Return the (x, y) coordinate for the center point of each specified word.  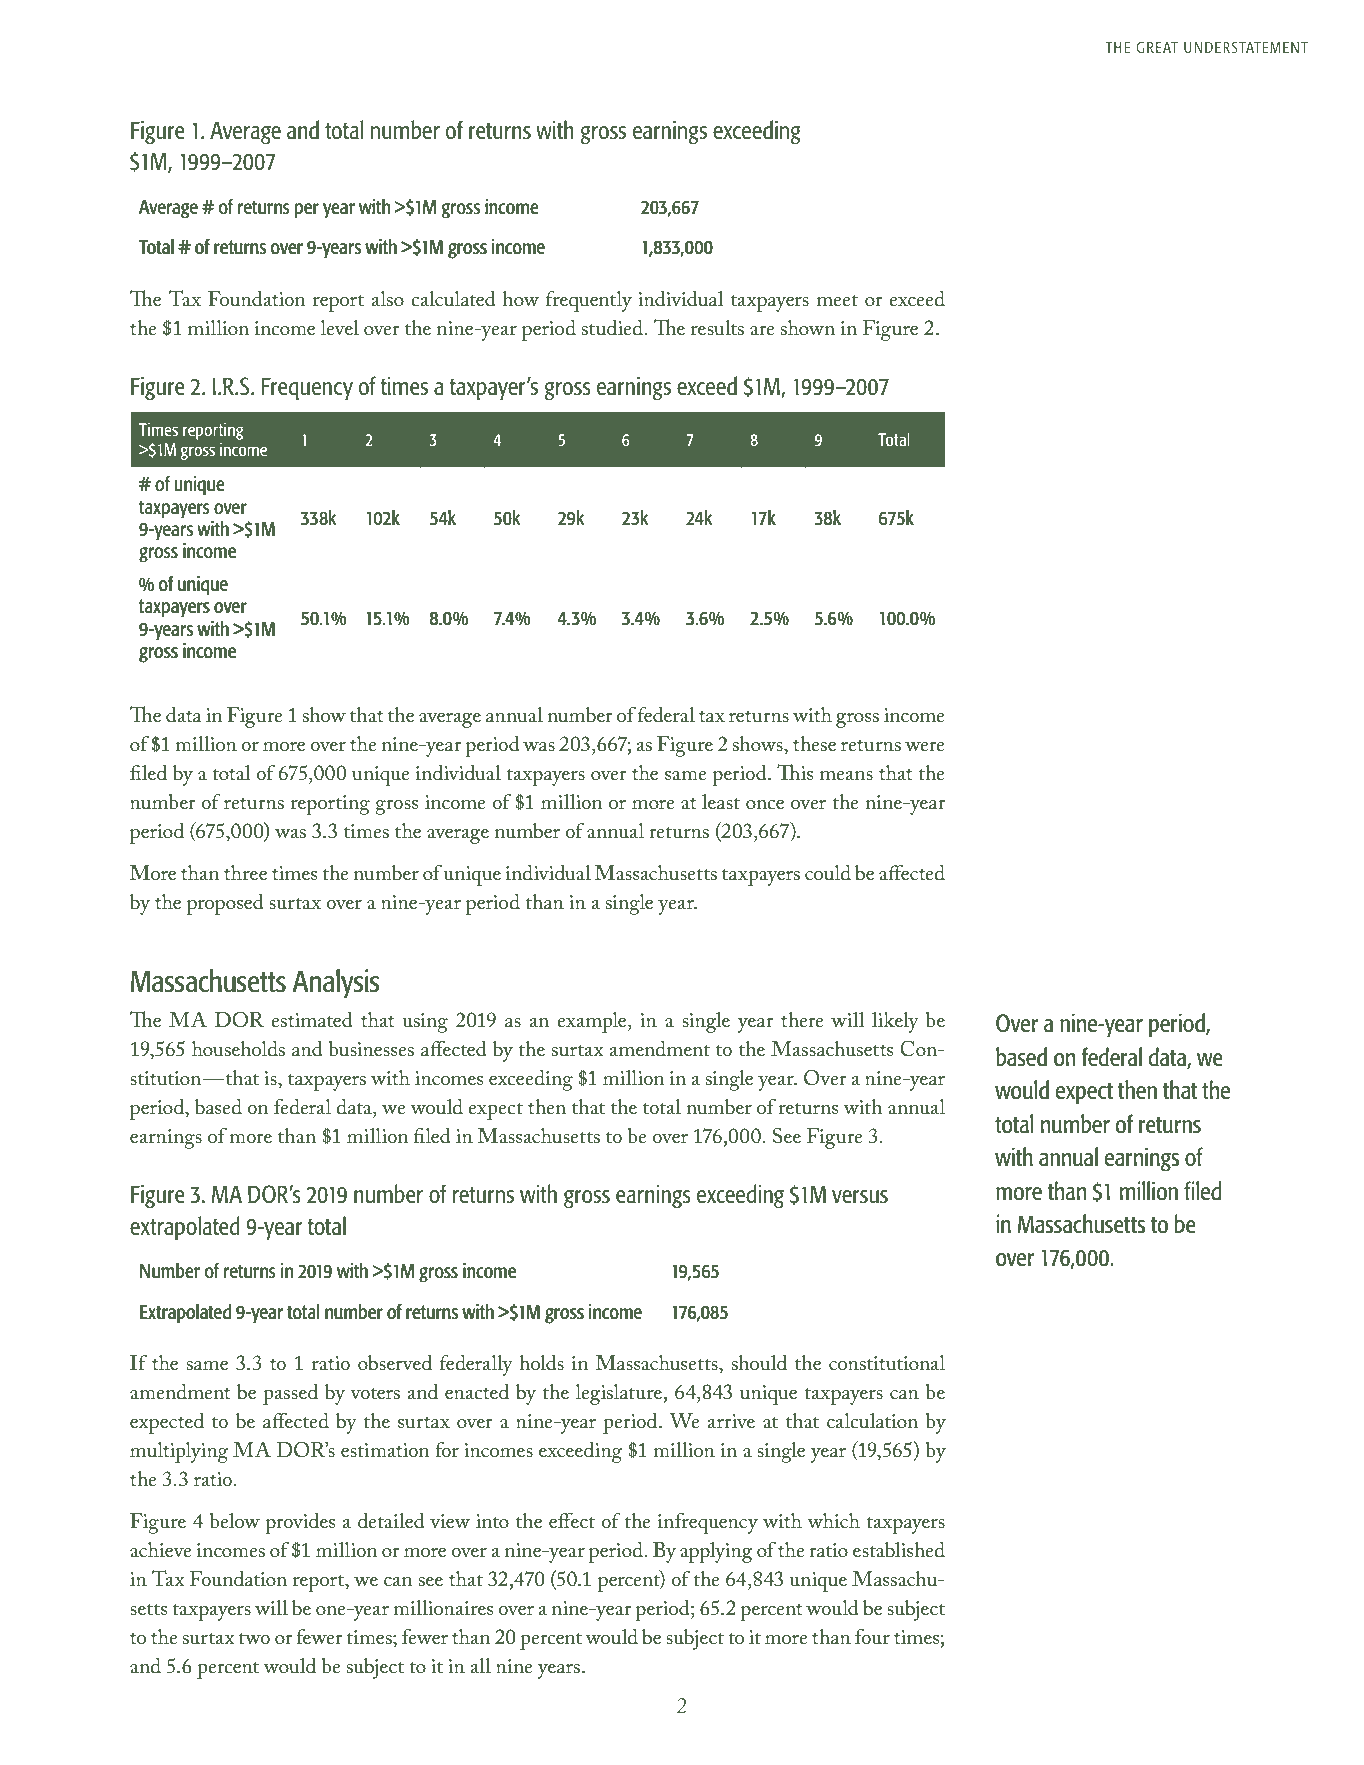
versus (860, 1196)
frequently (589, 301)
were (925, 746)
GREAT (1157, 47)
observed (395, 1363)
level (340, 327)
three (245, 872)
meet (837, 300)
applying (716, 1552)
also (388, 299)
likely (895, 1022)
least (721, 802)
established (899, 1550)
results (717, 328)
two (254, 1638)
